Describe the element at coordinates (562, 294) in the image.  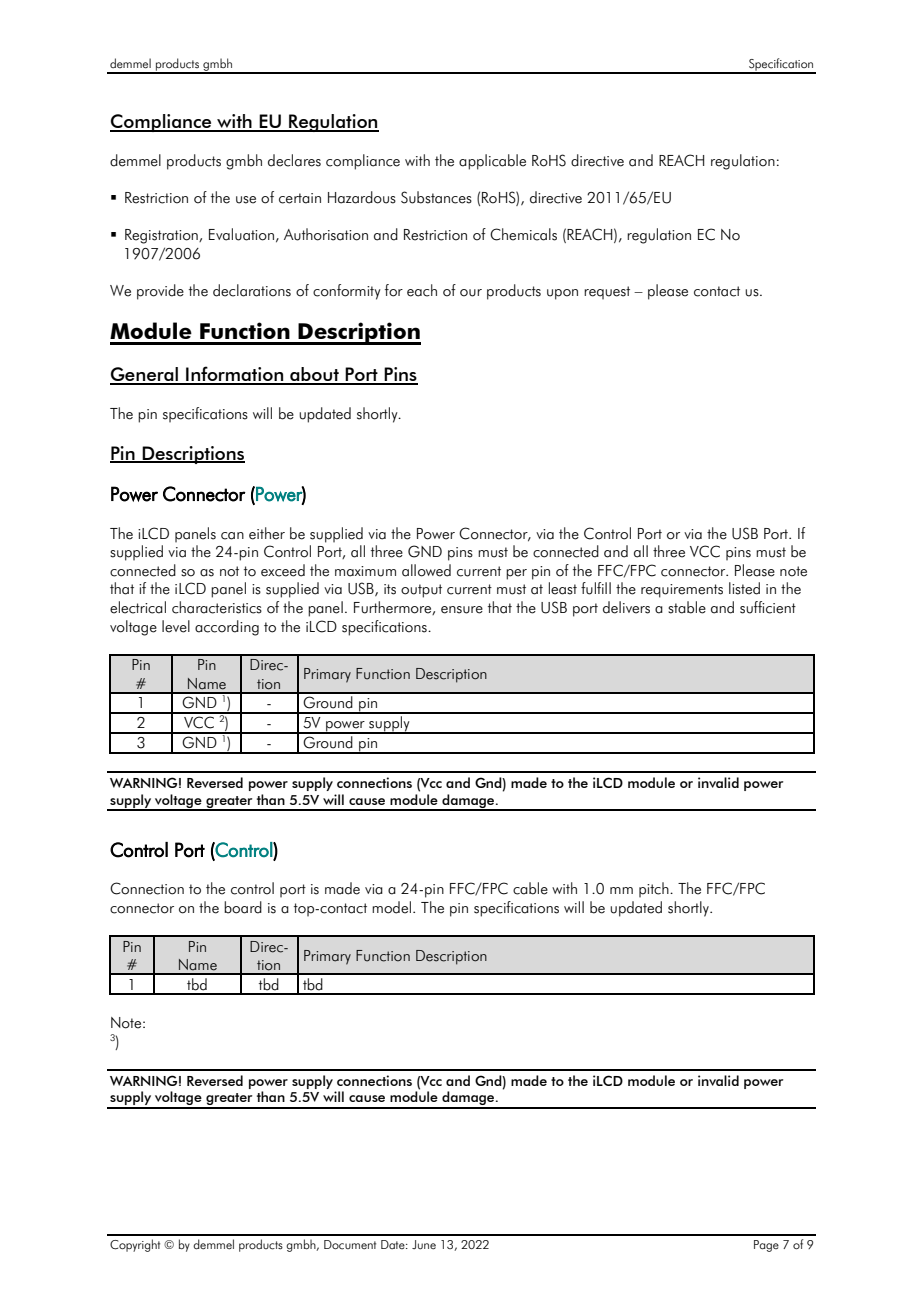
I see `upon` at that location.
